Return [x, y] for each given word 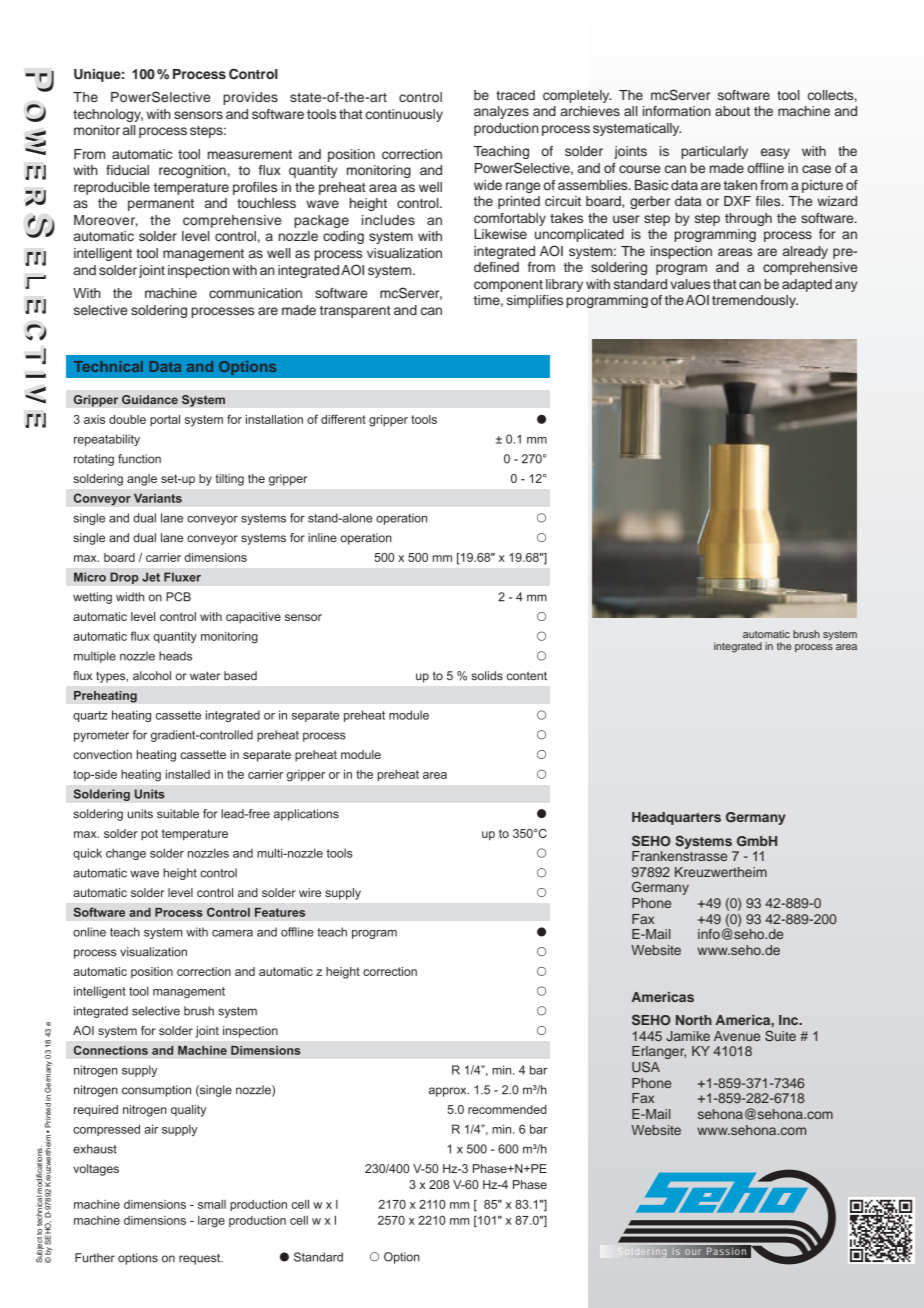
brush [806, 634]
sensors [198, 115]
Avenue [737, 1036]
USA [646, 1067]
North [694, 1020]
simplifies [535, 301]
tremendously [755, 301]
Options [247, 368]
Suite [780, 1036]
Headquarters [676, 818]
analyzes [501, 112]
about [732, 111]
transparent [355, 312]
